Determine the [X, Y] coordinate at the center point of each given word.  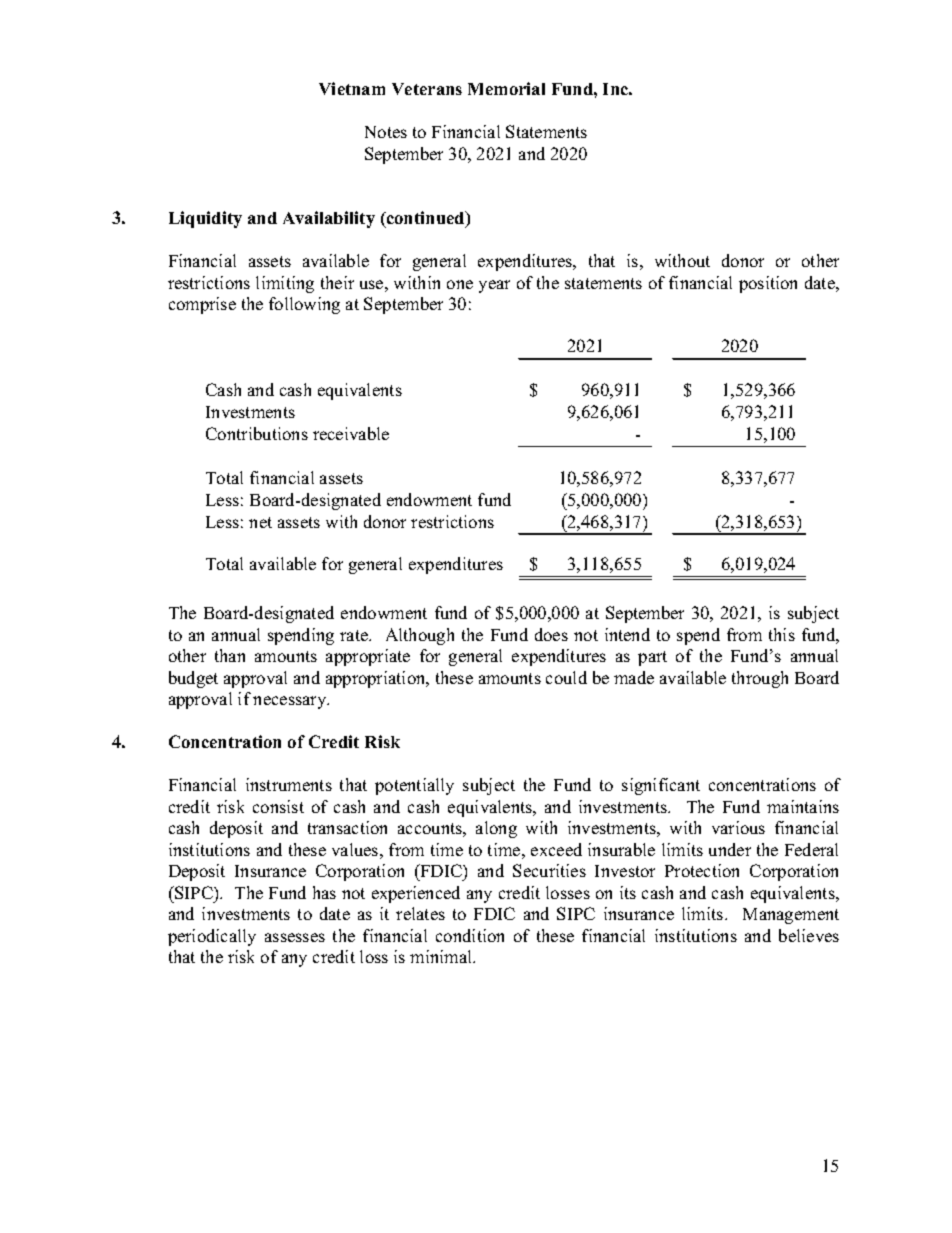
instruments [289, 784]
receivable [351, 433]
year [494, 286]
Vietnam [352, 88]
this [782, 634]
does [551, 634]
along [496, 829]
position [768, 284]
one [460, 284]
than [230, 655]
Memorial [506, 88]
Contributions [257, 433]
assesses [295, 937]
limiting [285, 284]
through [760, 679]
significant [661, 786]
